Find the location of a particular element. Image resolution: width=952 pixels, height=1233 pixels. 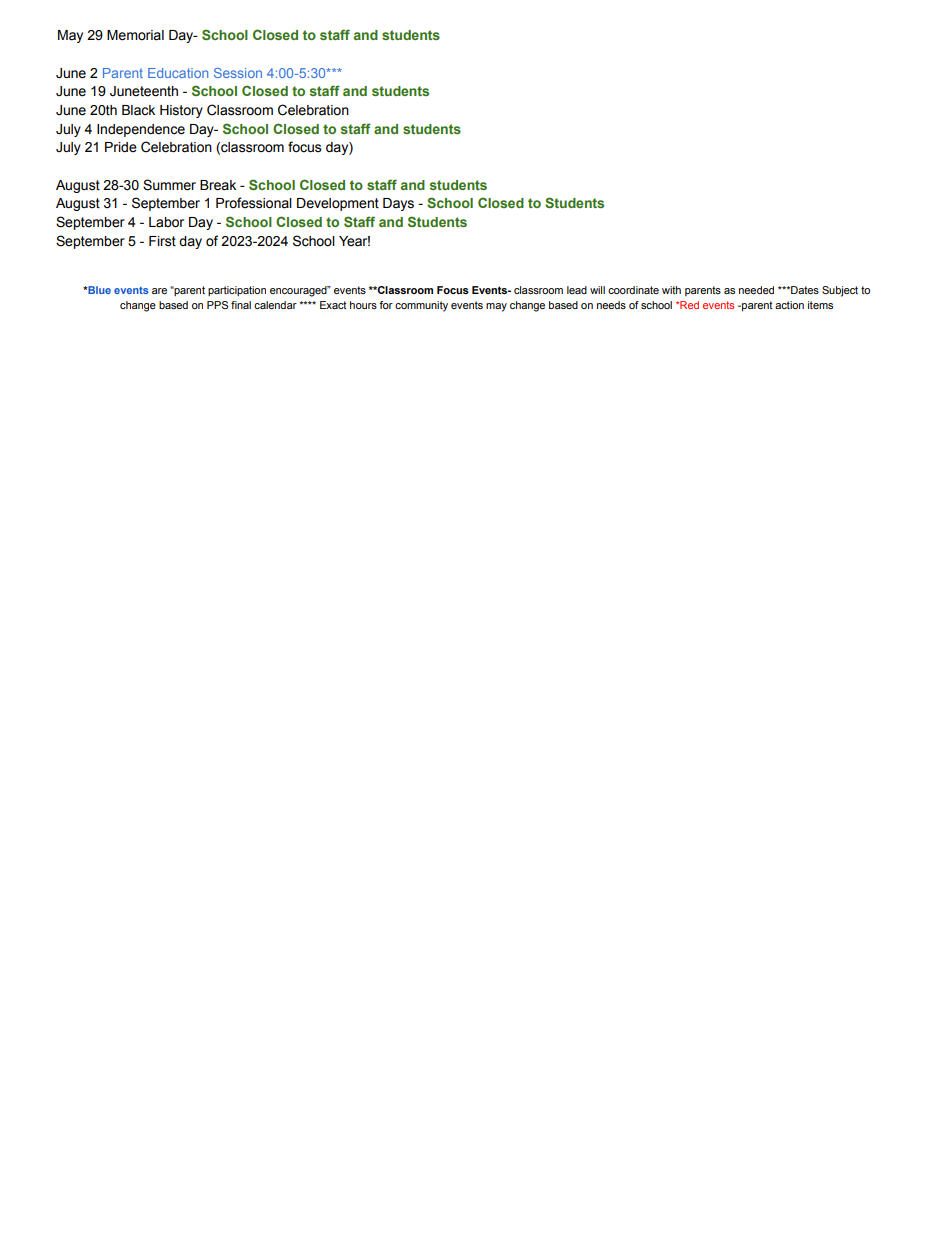

lead is located at coordinates (577, 290).
